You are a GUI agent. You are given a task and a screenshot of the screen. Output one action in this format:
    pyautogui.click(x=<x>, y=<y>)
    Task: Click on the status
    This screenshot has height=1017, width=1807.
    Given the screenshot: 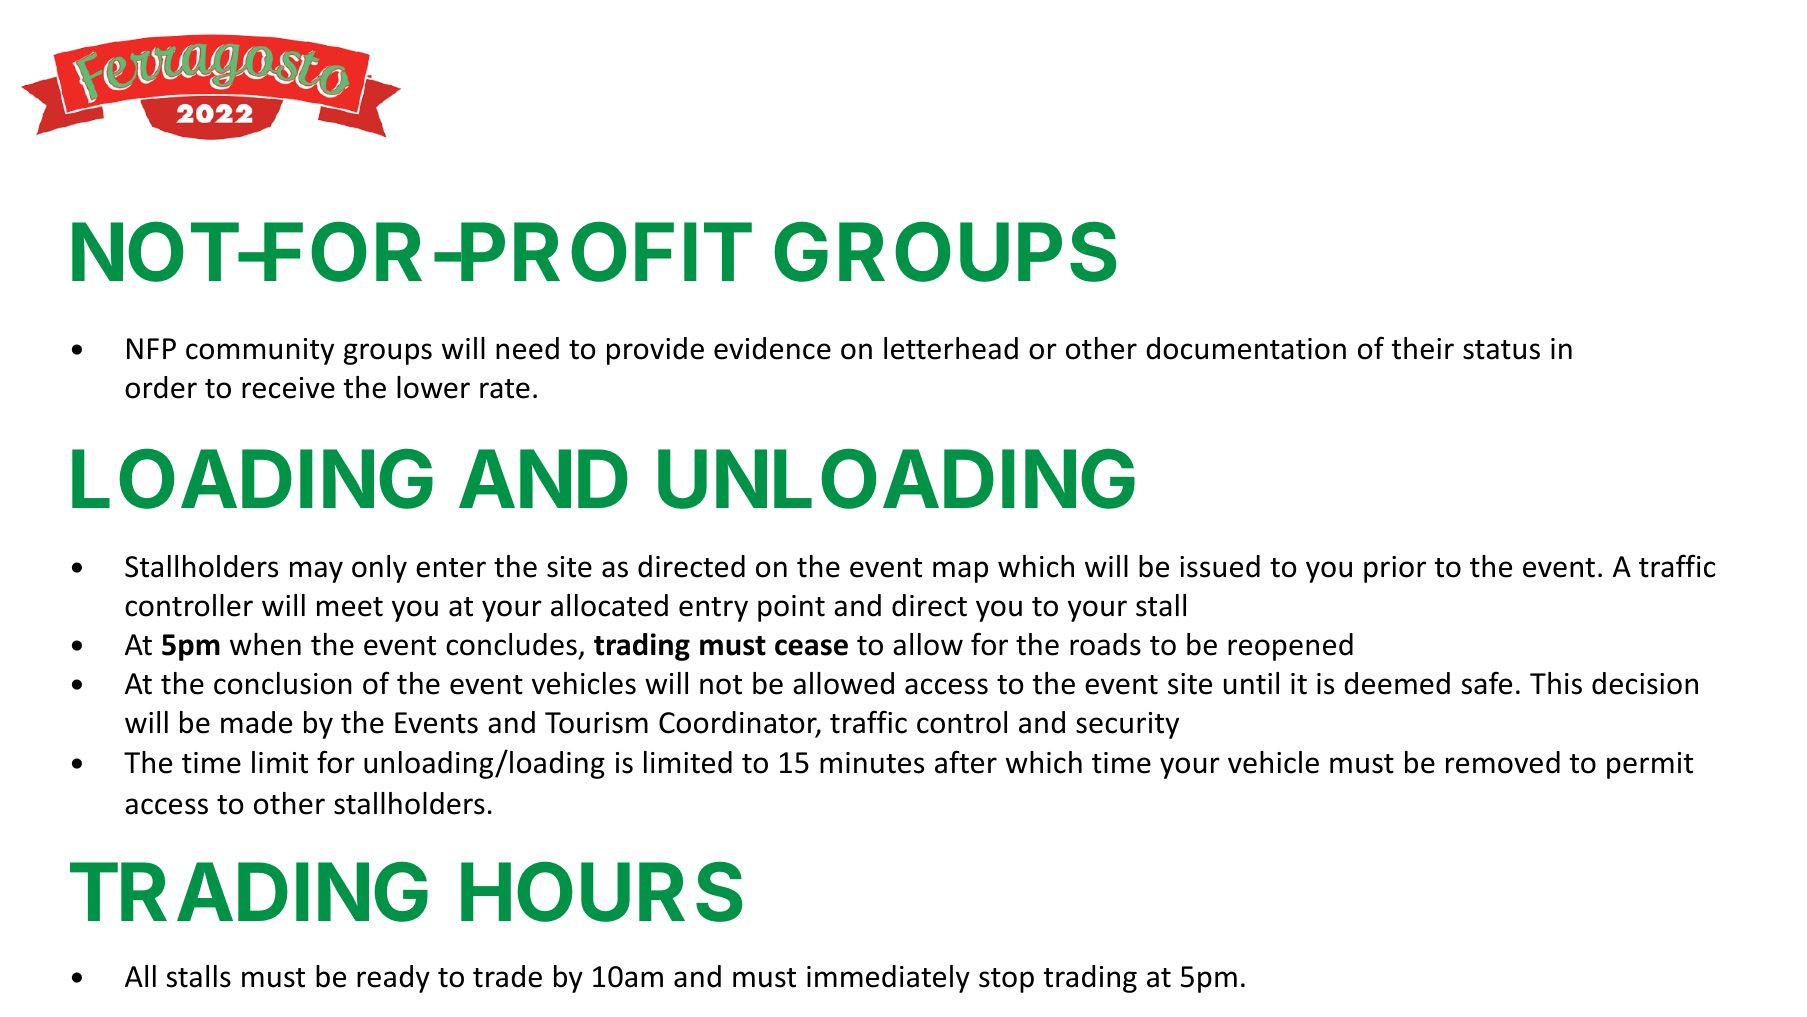 What is the action you would take?
    pyautogui.click(x=1501, y=350)
